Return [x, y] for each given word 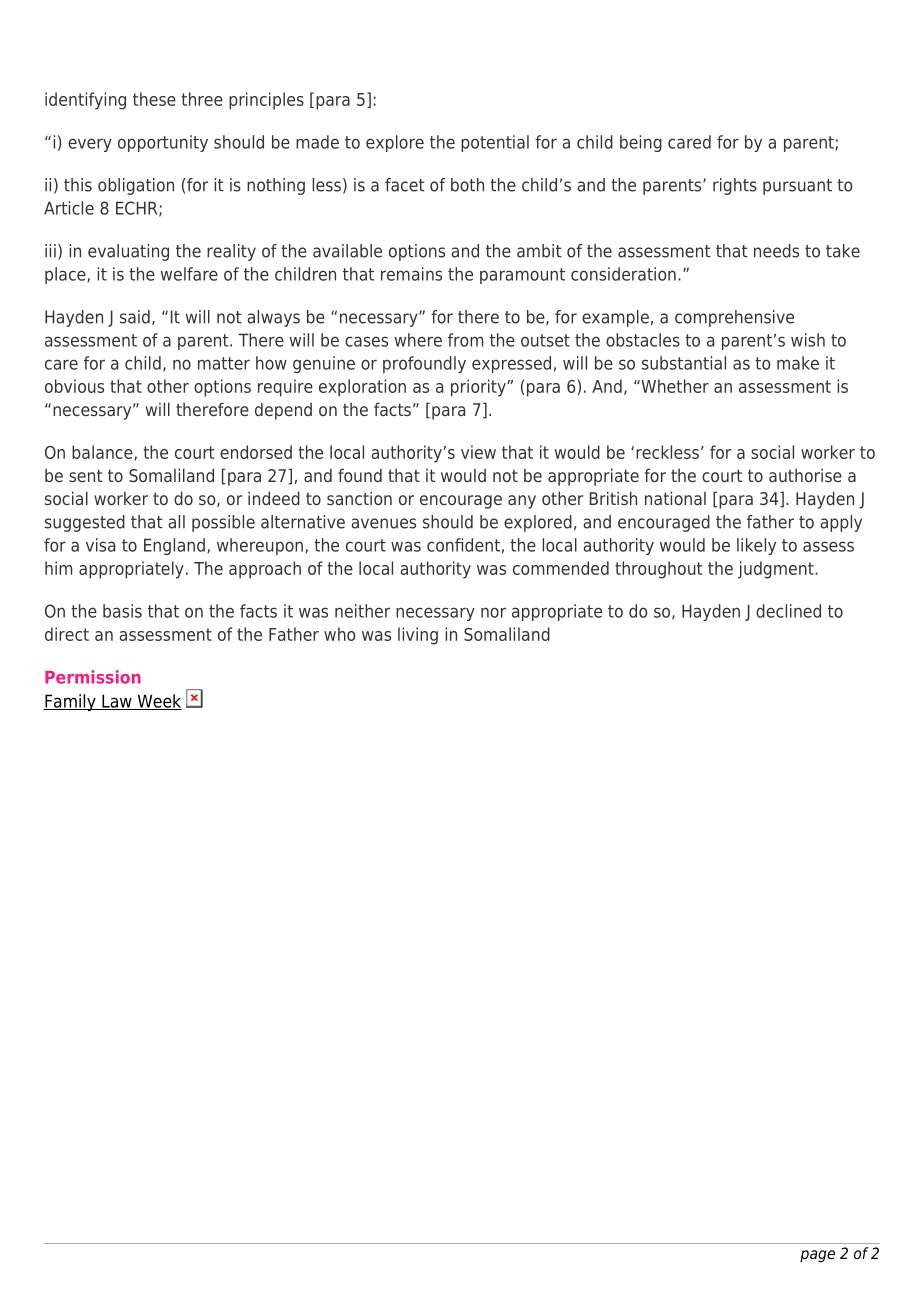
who [339, 634]
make [798, 363]
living [418, 636]
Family [70, 702]
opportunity [163, 143]
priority [479, 388]
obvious [74, 386]
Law [117, 702]
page [817, 1256]
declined [788, 611]
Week [158, 702]
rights [735, 186]
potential [495, 143]
